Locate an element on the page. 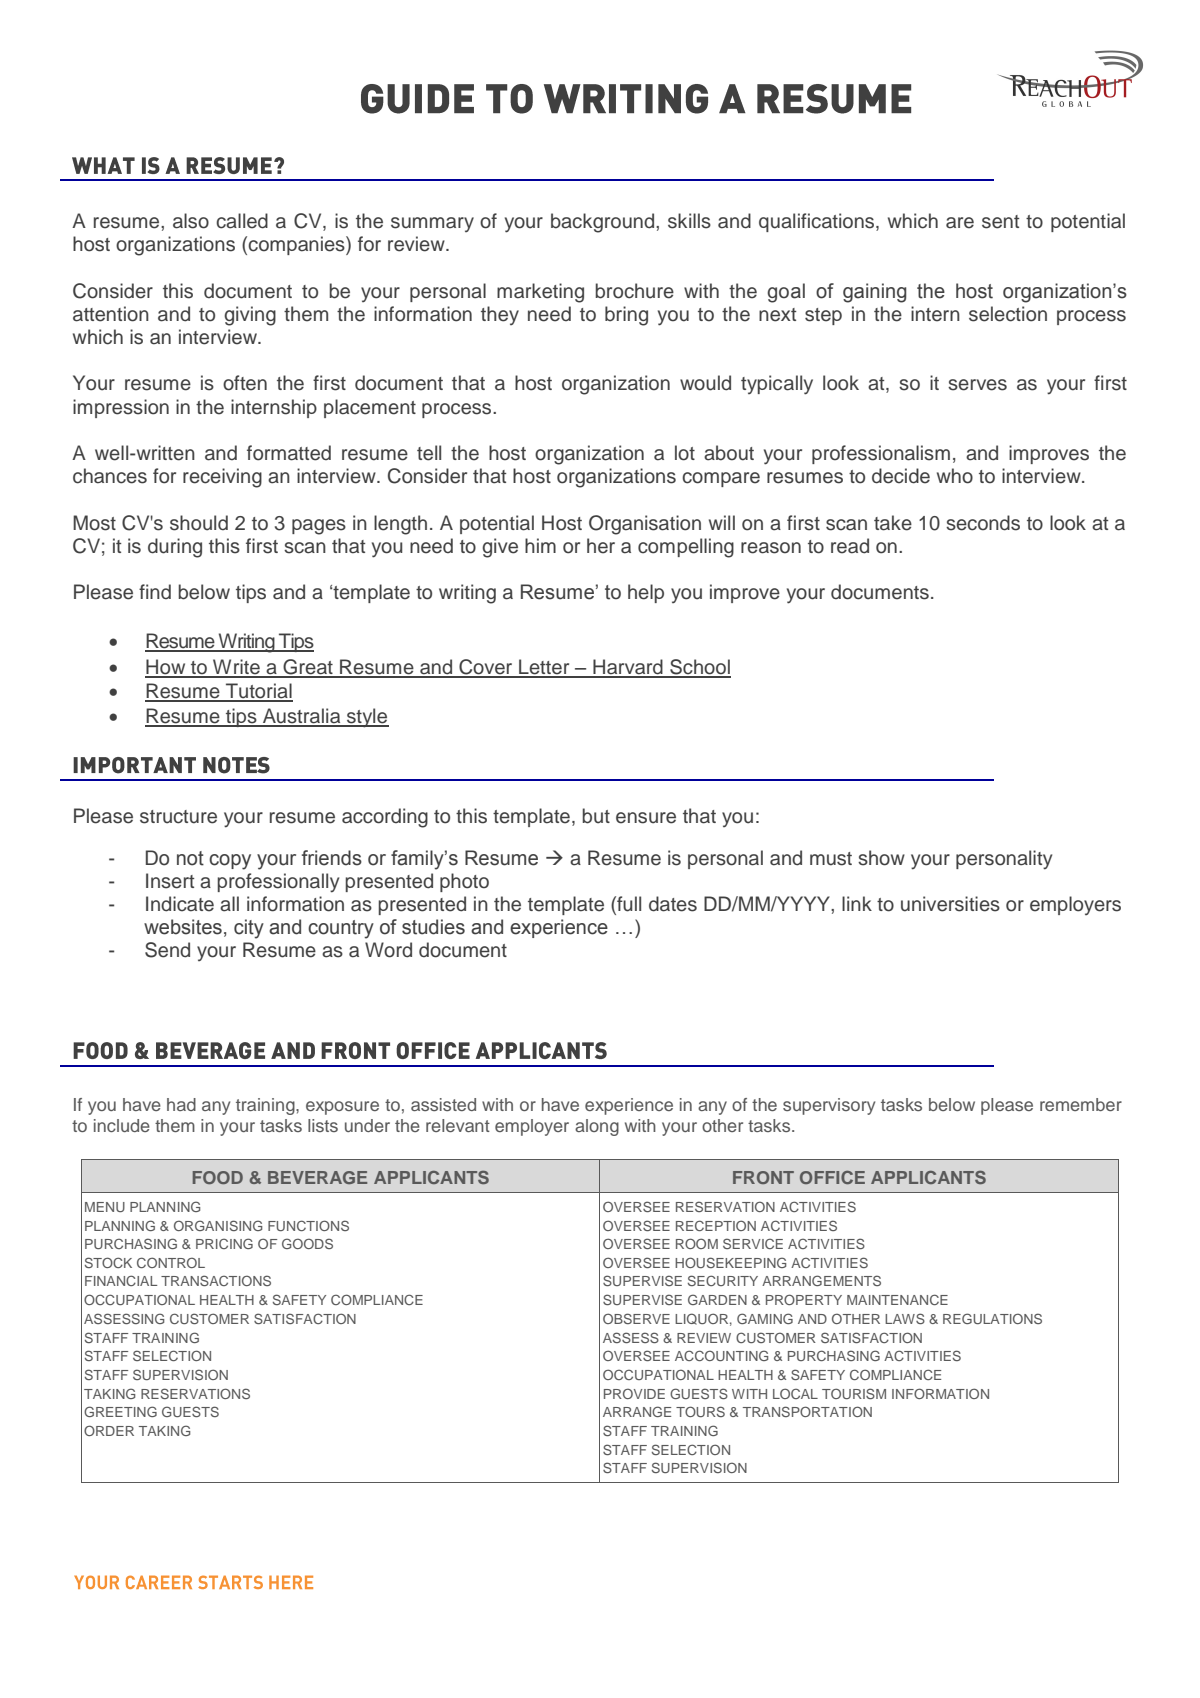 This image has height=1698, width=1200. structure is located at coordinates (178, 817).
